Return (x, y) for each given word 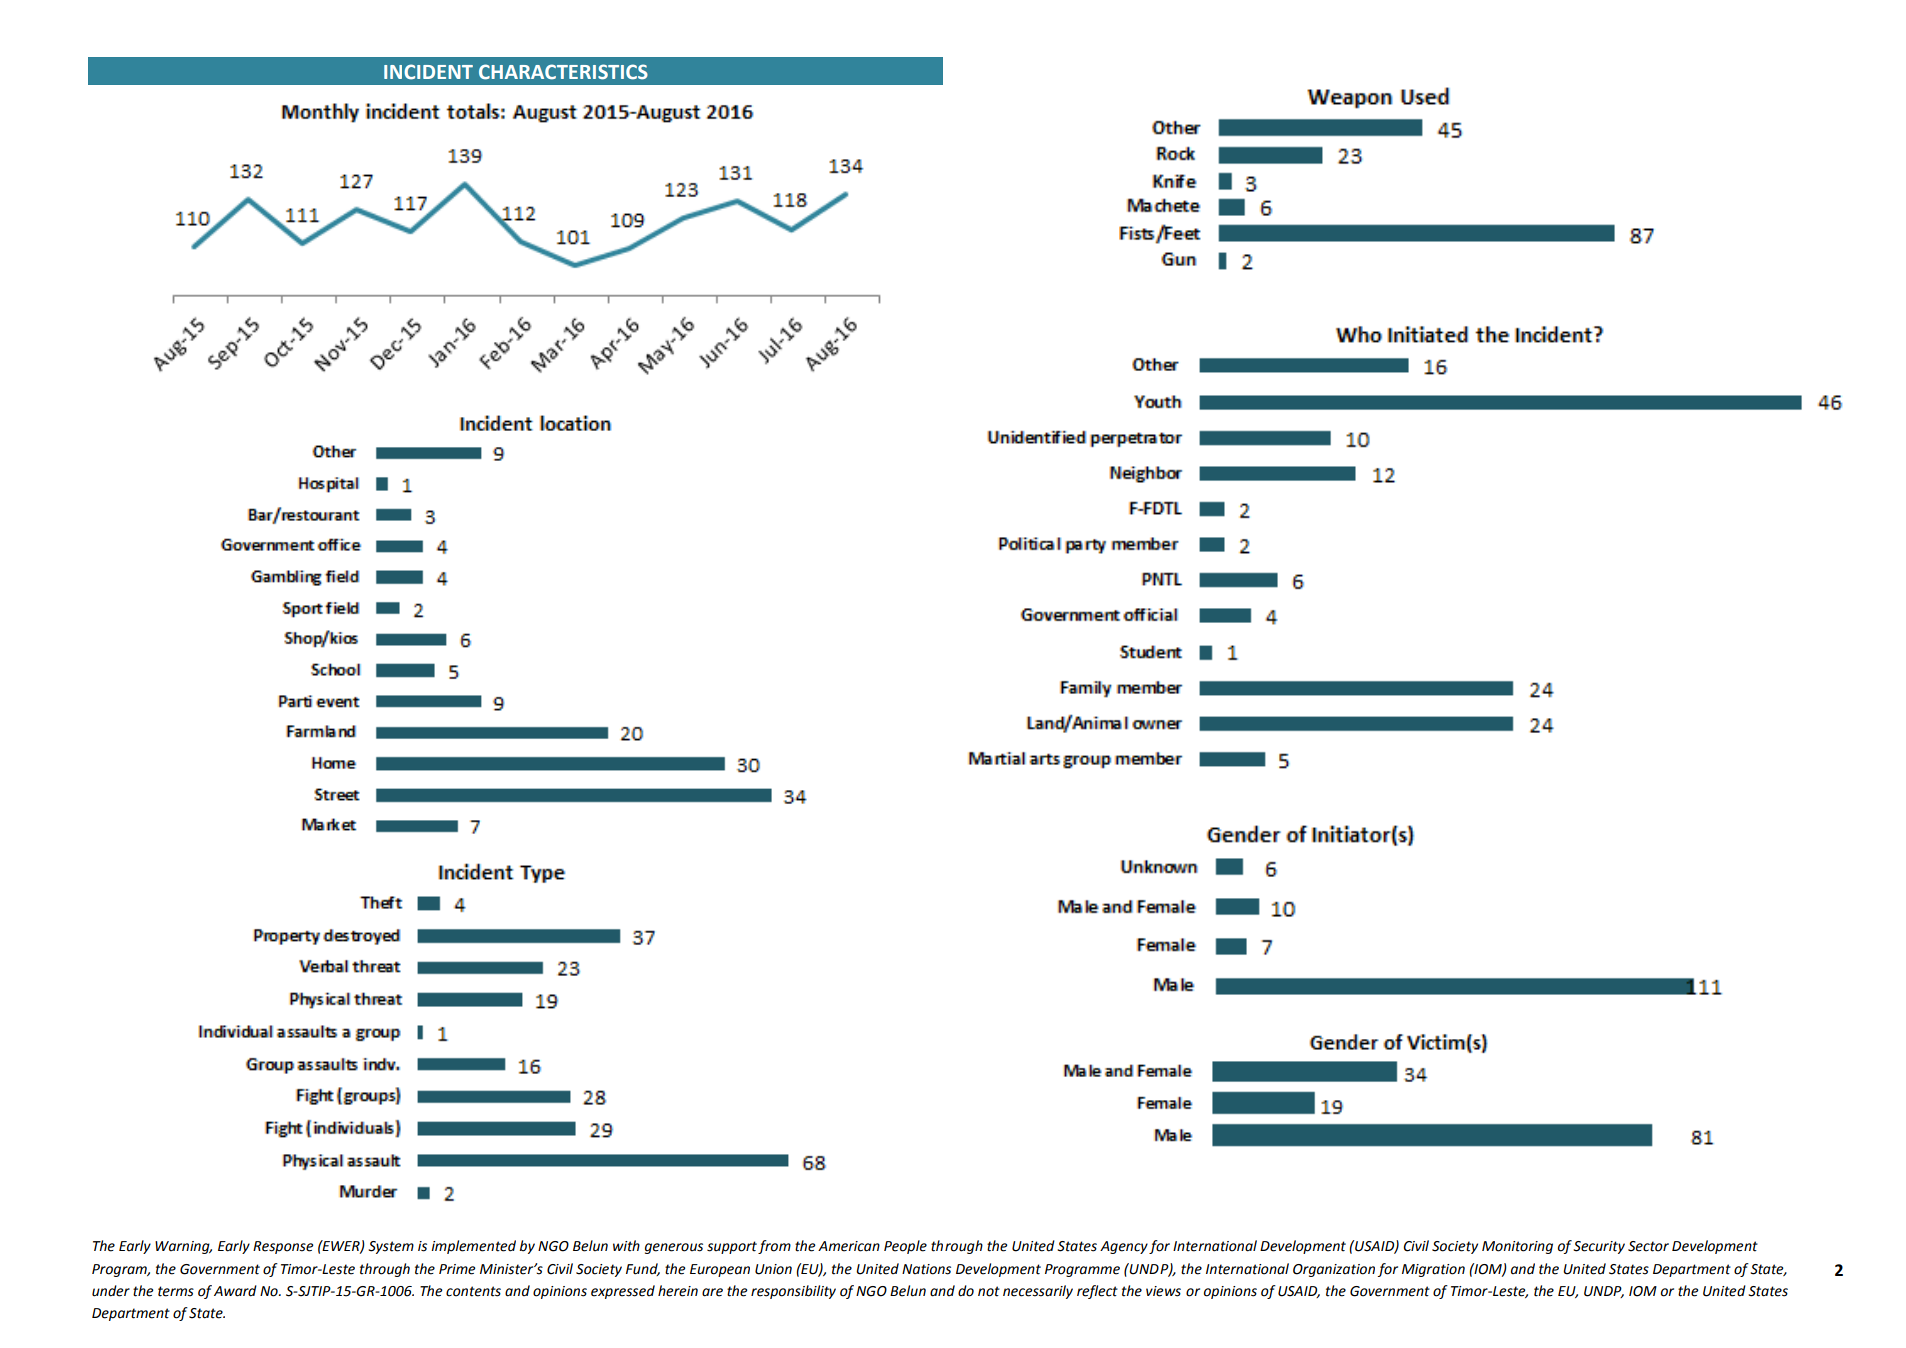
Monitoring (1517, 1247)
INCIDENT (428, 72)
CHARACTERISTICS (563, 72)
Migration (1433, 1270)
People (905, 1247)
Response (283, 1247)
